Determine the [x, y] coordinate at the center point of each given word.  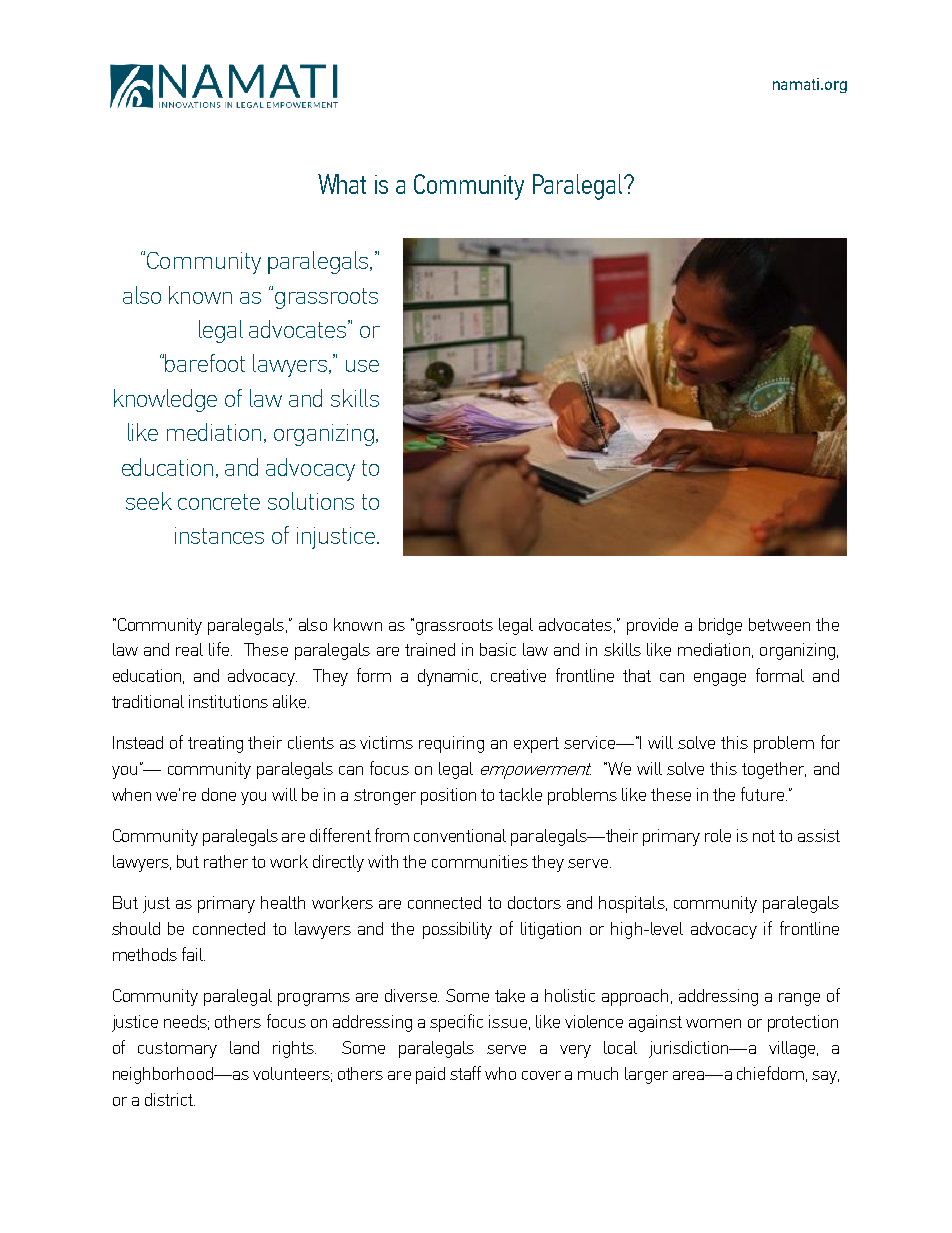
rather [226, 861]
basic [498, 649]
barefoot [205, 363]
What [342, 184]
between [779, 624]
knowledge [165, 400]
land [244, 1047]
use [362, 366]
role [718, 835]
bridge [720, 626]
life [220, 649]
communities [480, 861]
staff [465, 1073]
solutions [311, 501]
